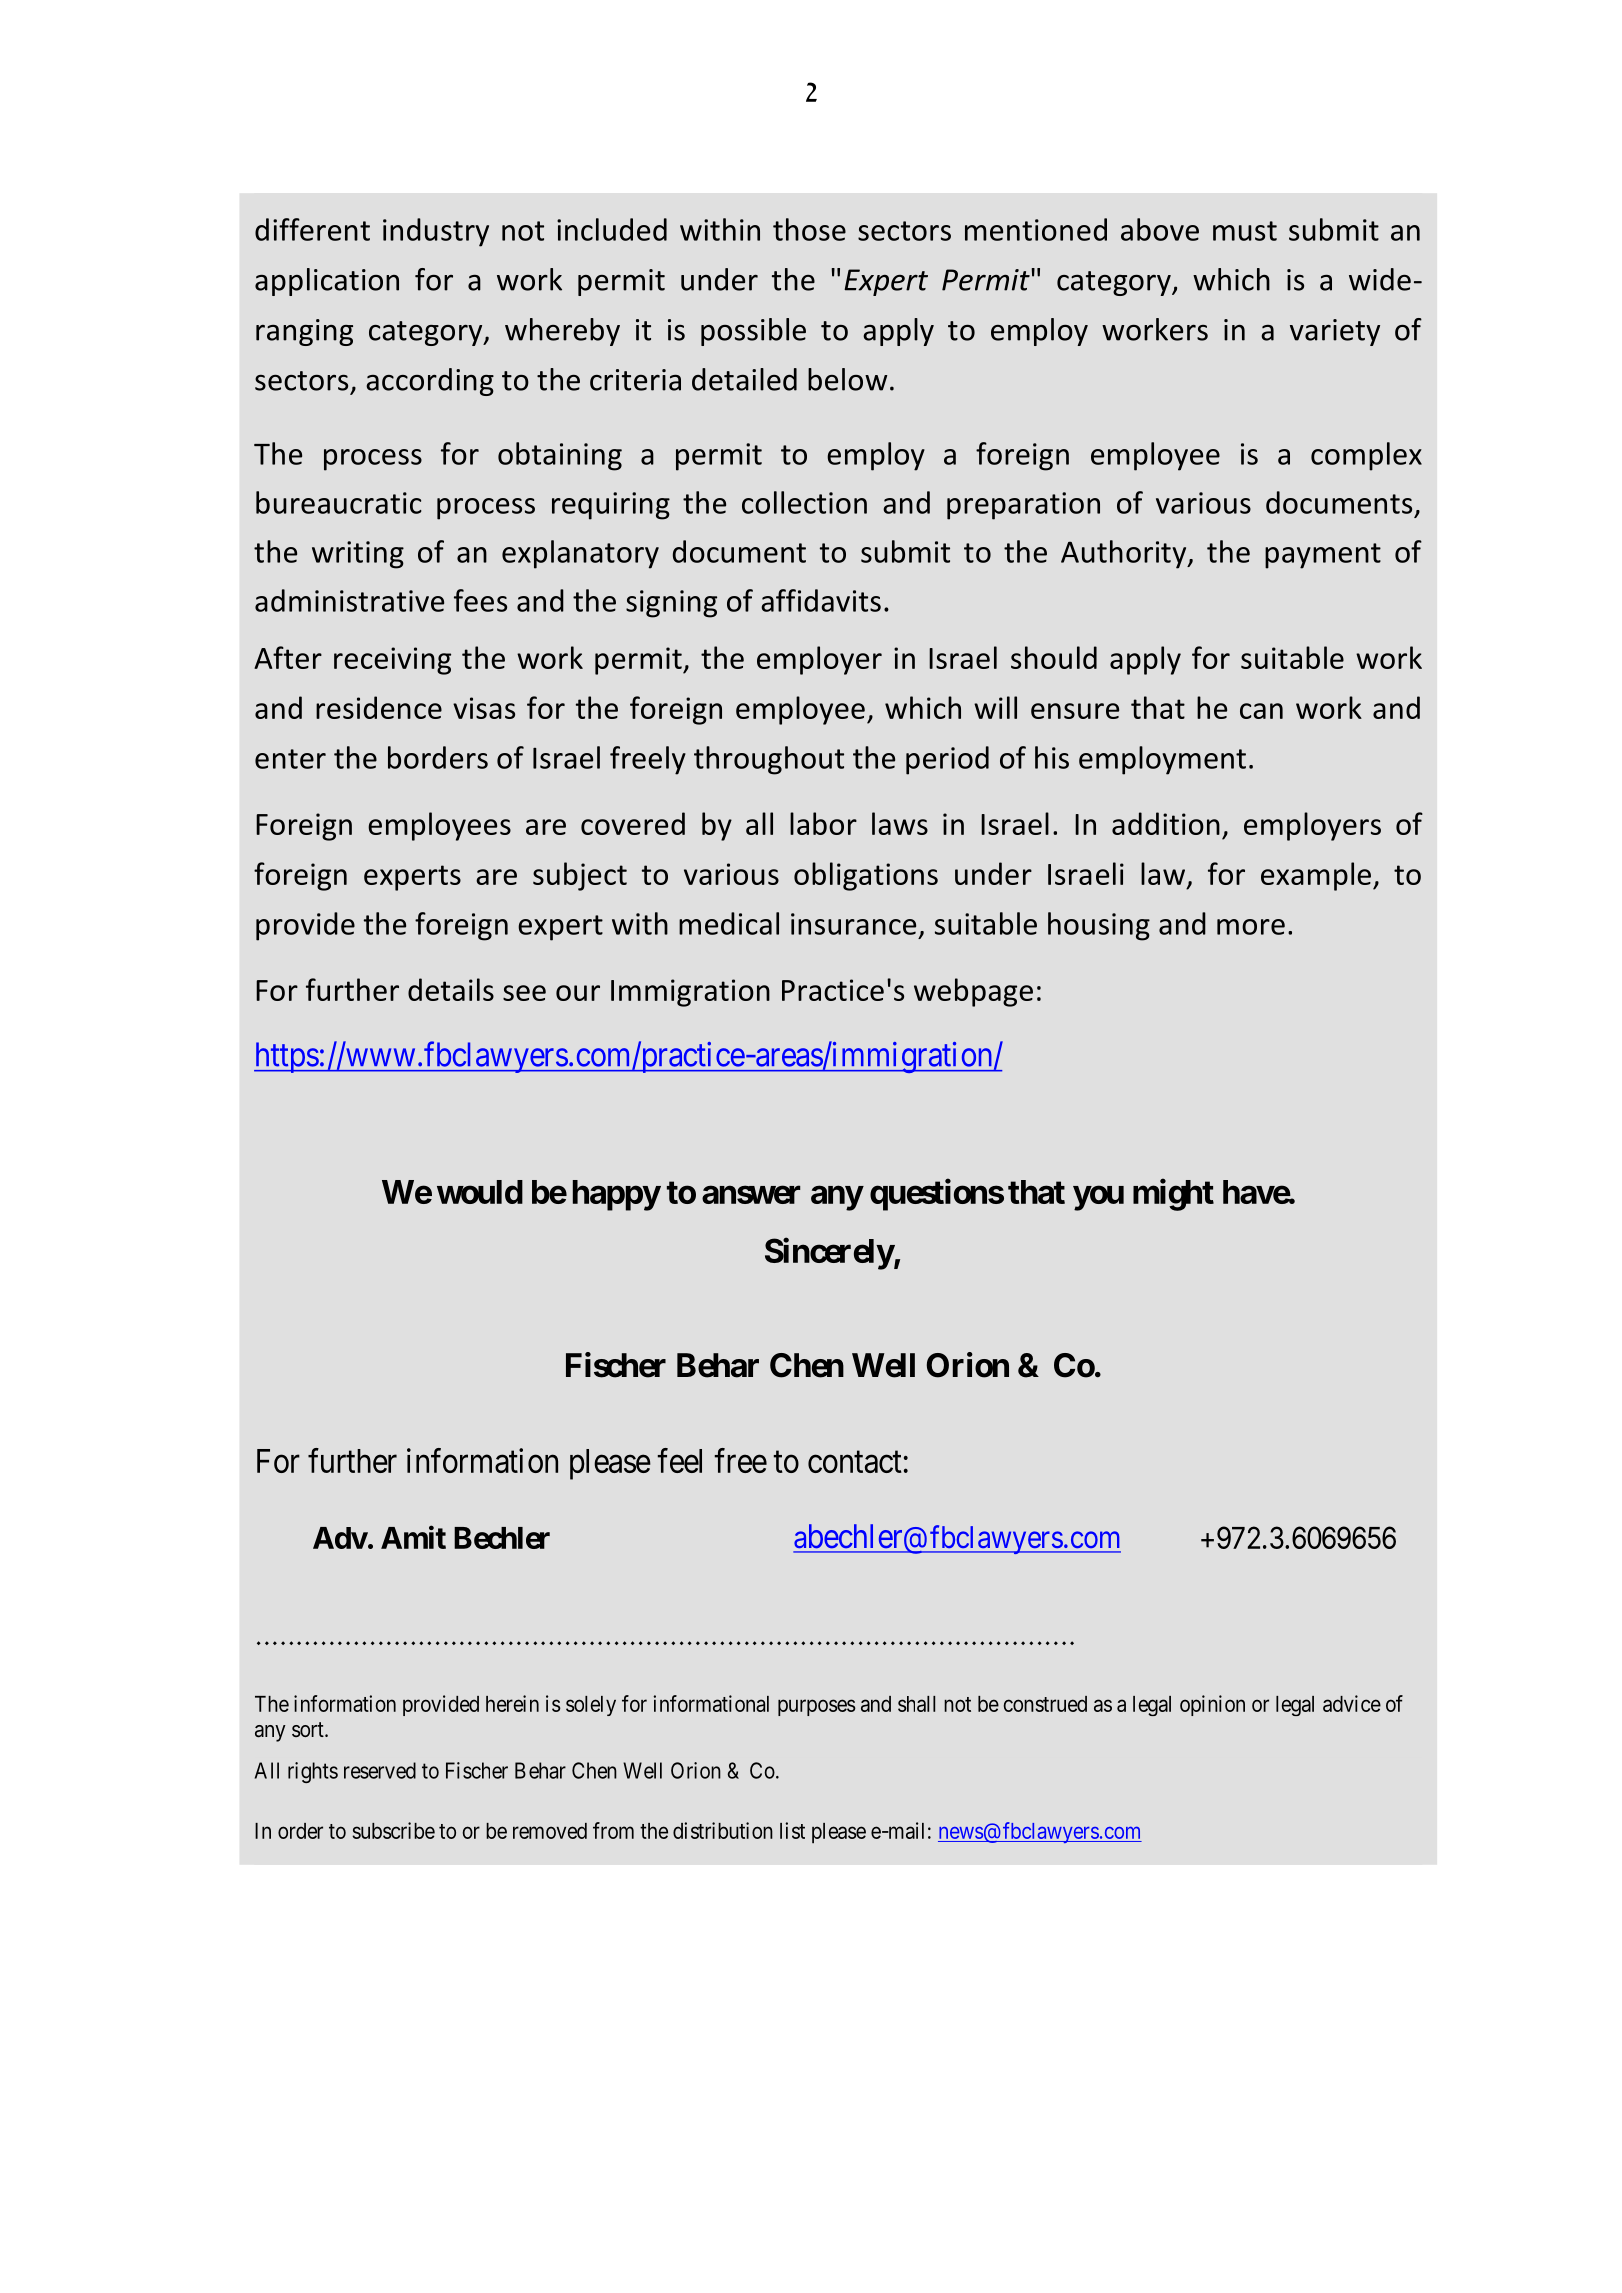 This screenshot has width=1622, height=2293. Describe the element at coordinates (392, 661) in the screenshot. I see `receiving` at that location.
